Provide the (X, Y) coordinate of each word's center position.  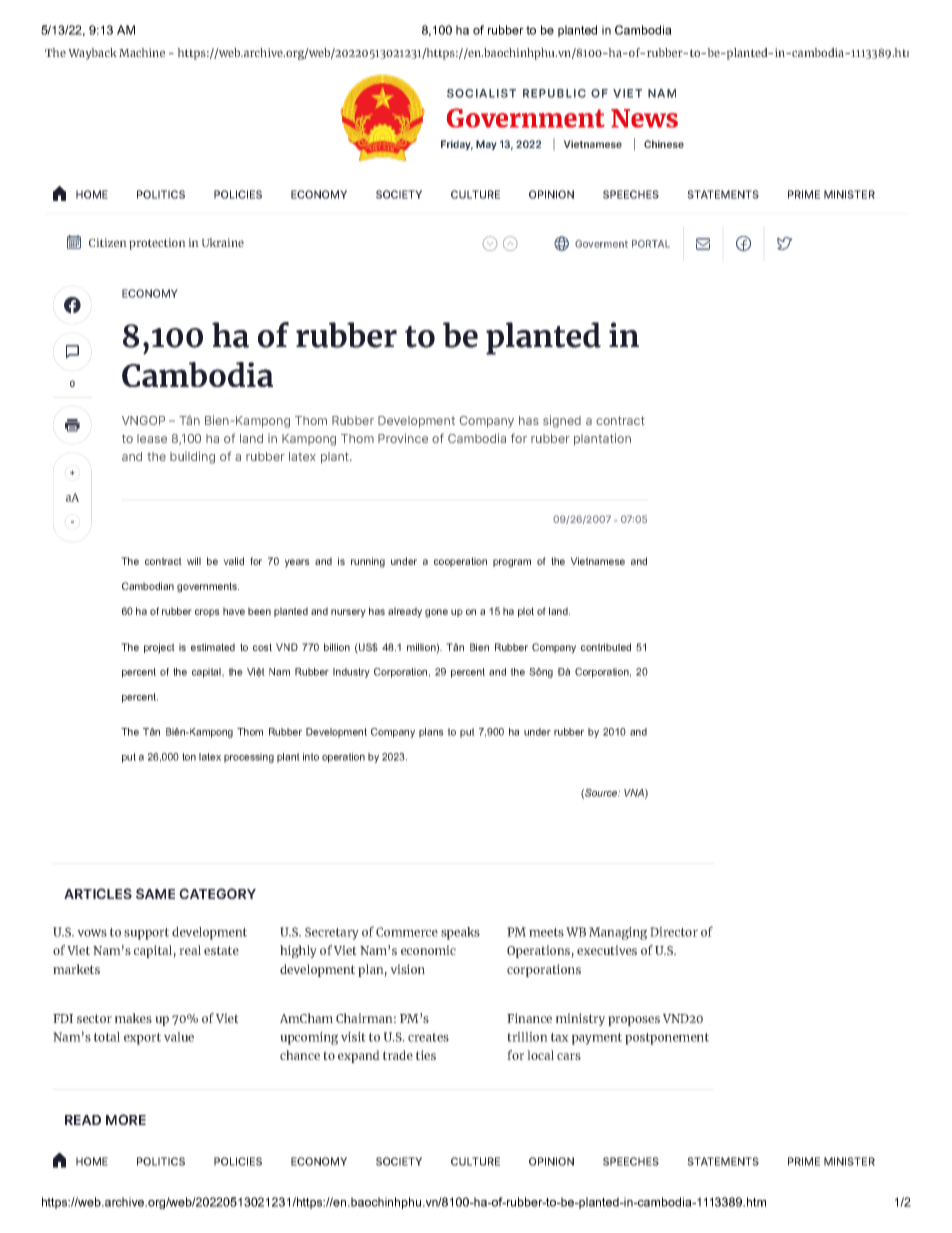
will (194, 561)
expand (359, 1056)
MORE (126, 1119)
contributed (606, 647)
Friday (457, 145)
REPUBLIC (554, 93)
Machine (142, 52)
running (368, 562)
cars (569, 1056)
